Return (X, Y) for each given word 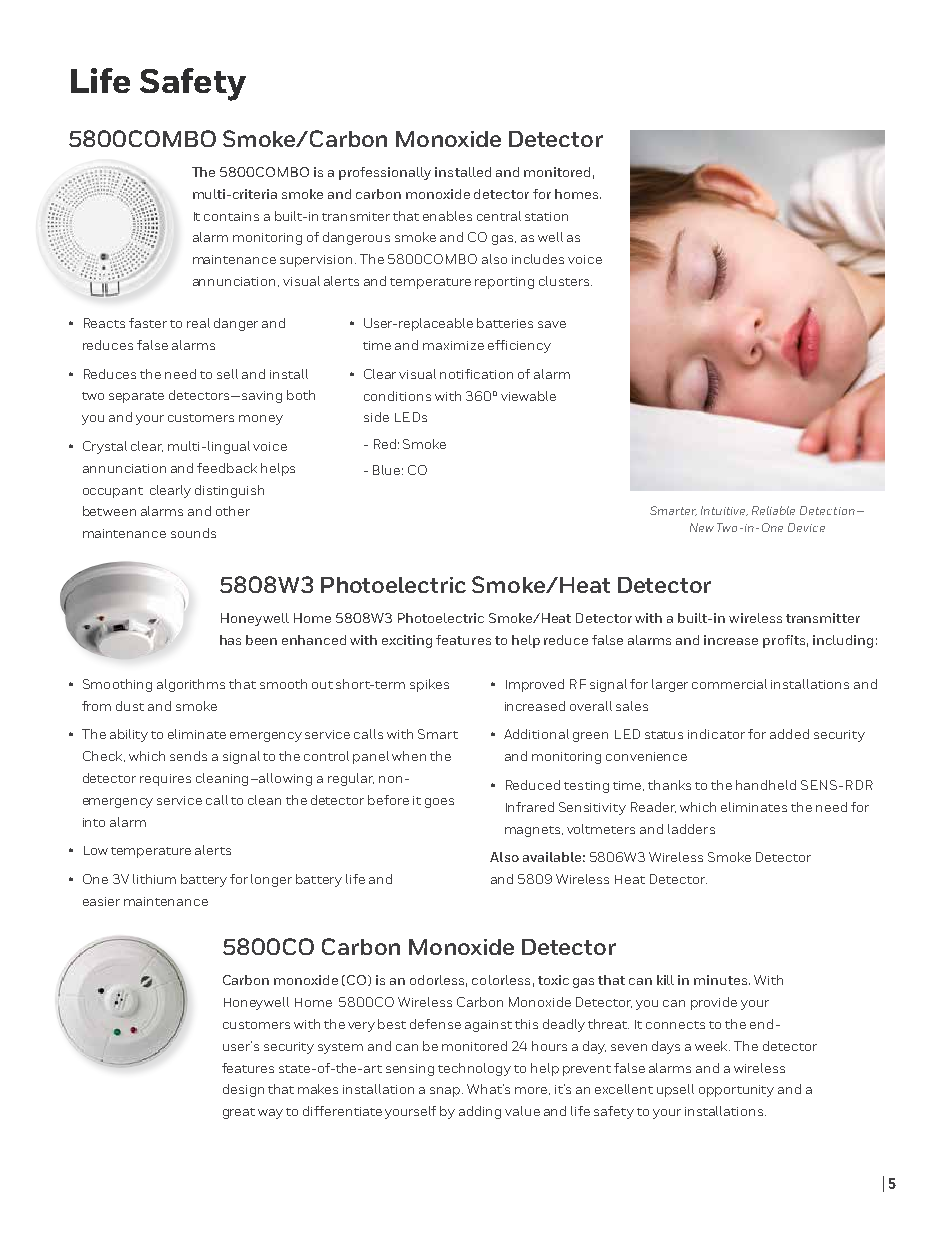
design (243, 1090)
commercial (729, 684)
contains (231, 216)
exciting (407, 641)
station (546, 216)
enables (447, 216)
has (230, 640)
